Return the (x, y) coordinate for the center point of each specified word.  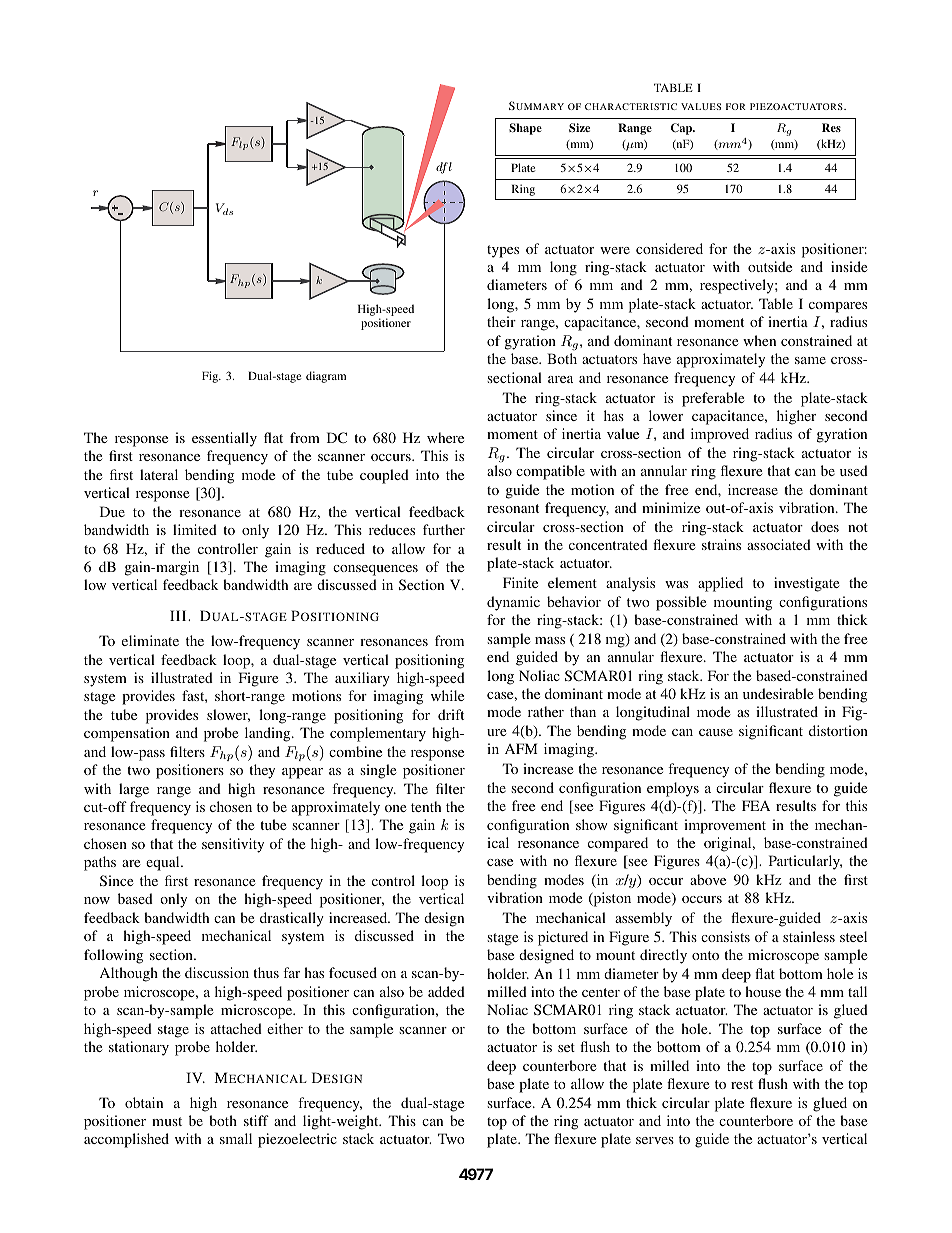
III (179, 615)
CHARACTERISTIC (631, 106)
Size (579, 128)
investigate (806, 584)
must (167, 1121)
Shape (525, 129)
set (566, 1047)
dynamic (513, 603)
